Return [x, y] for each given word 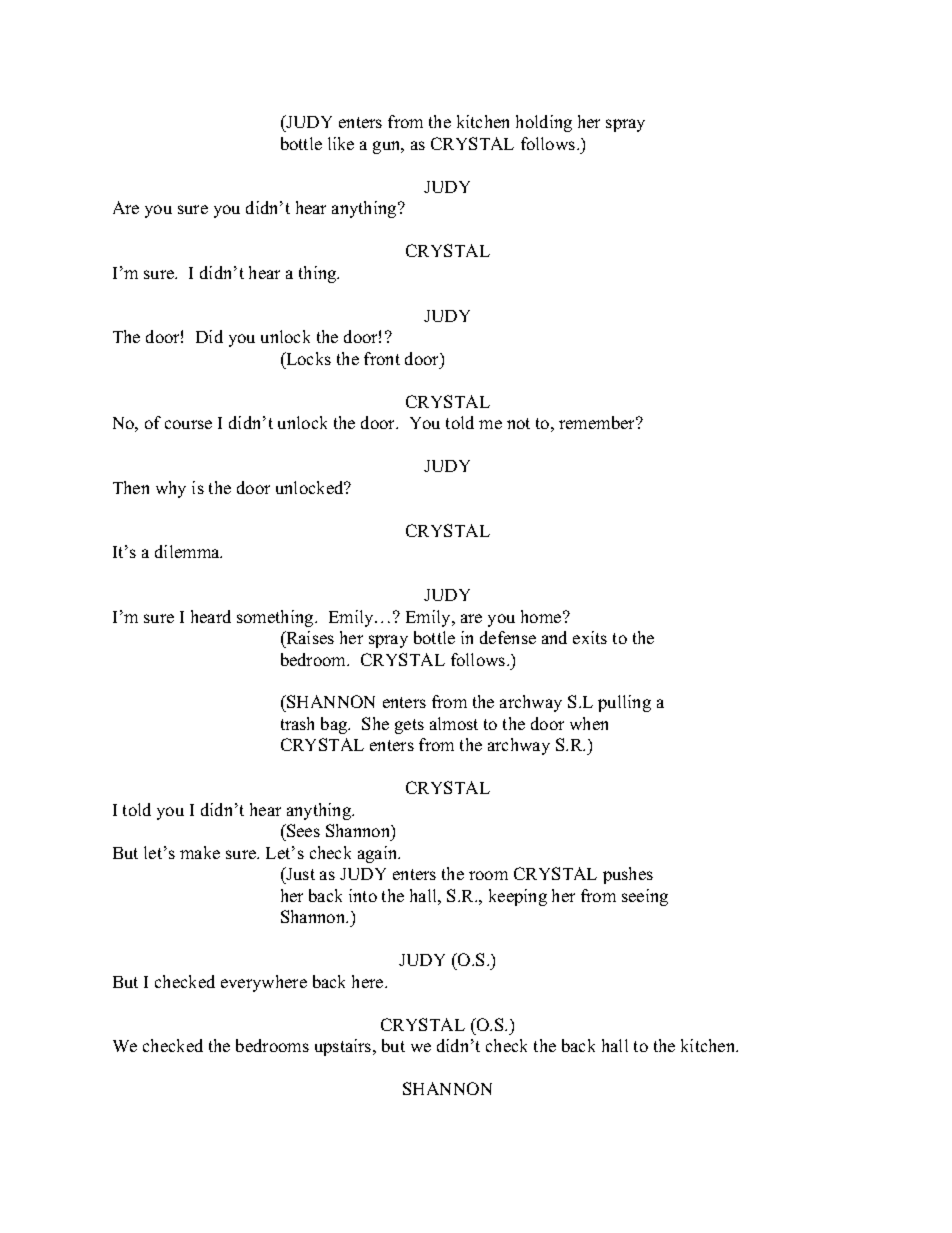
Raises [309, 637]
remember [598, 422]
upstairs [344, 1047]
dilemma [188, 551]
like [341, 143]
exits [590, 637]
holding [544, 123]
